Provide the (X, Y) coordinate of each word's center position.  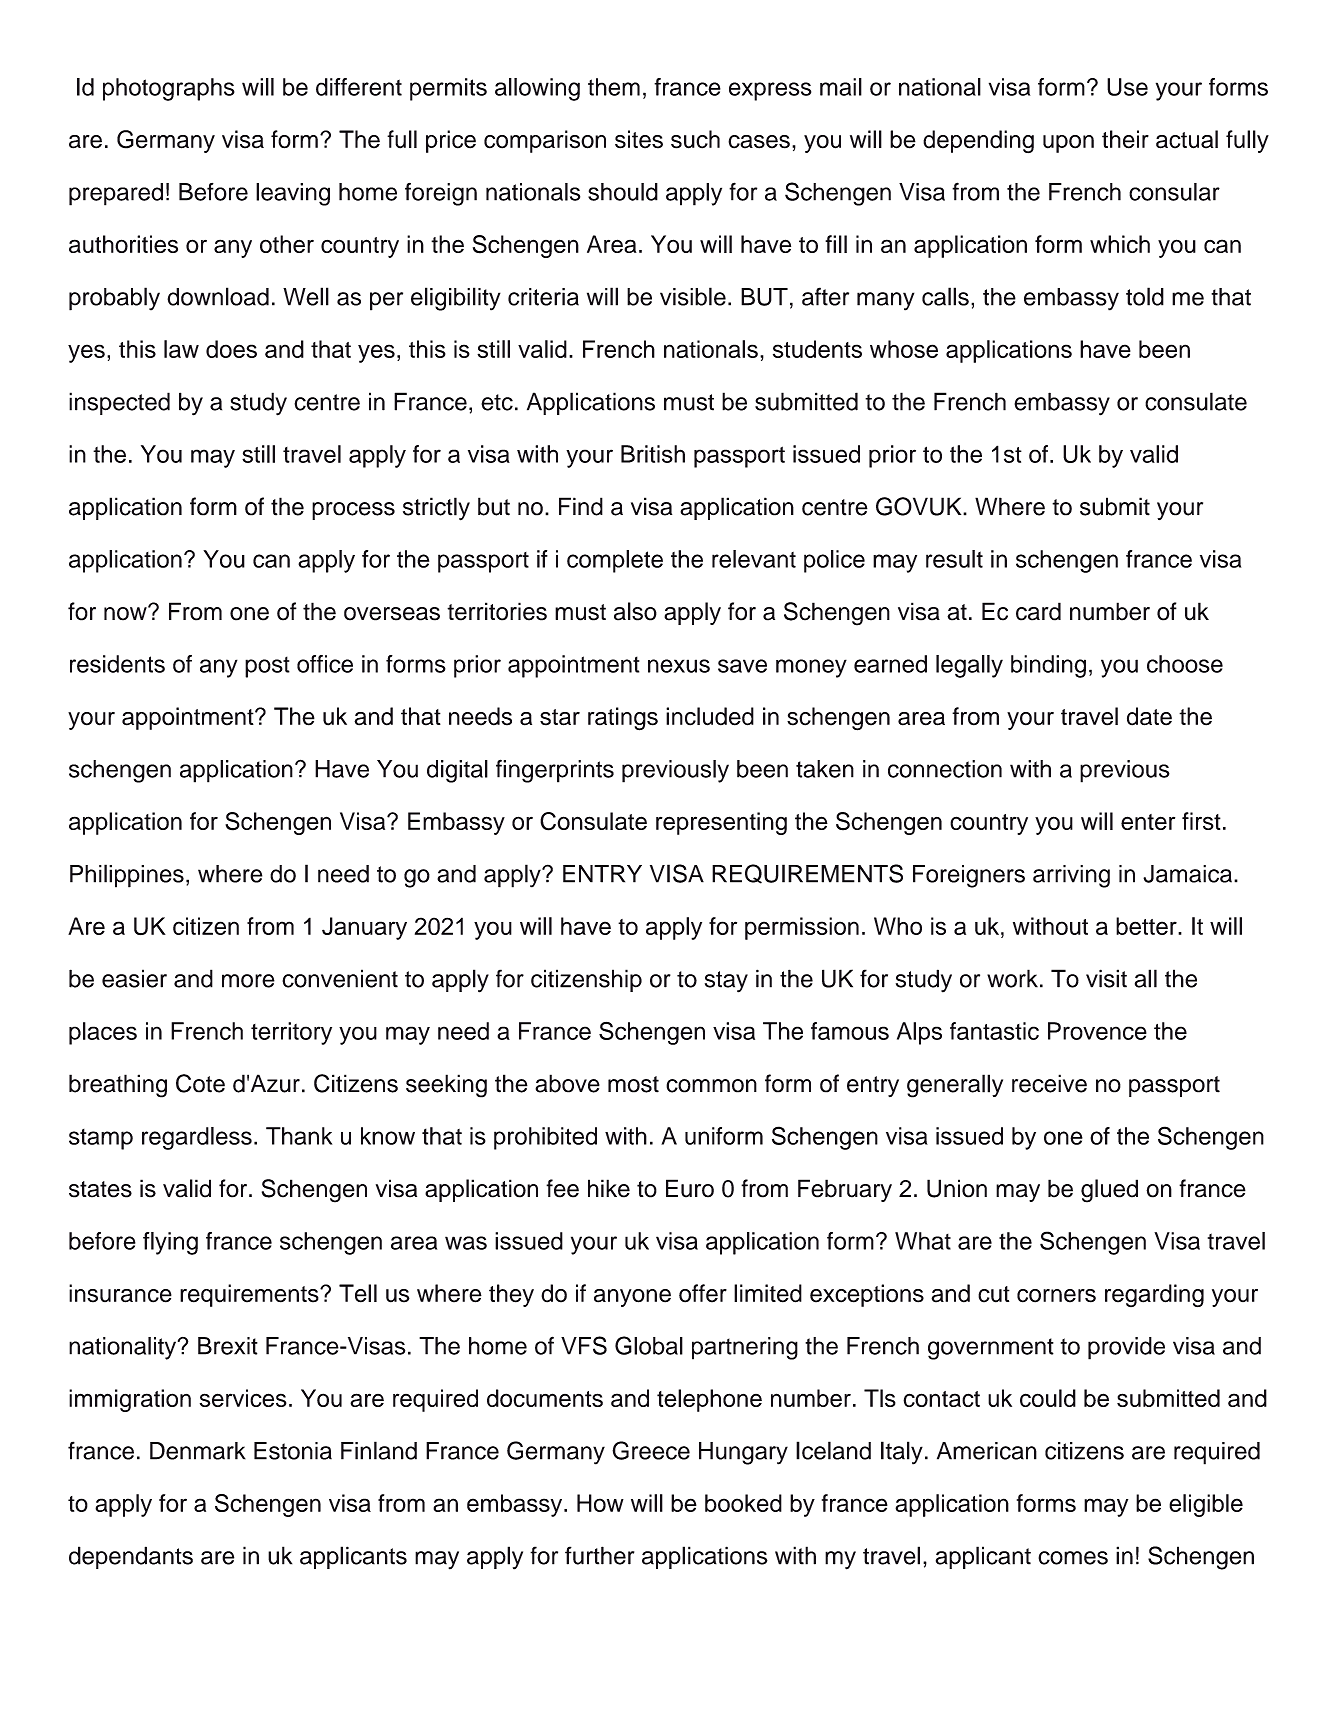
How (600, 1503)
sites (639, 139)
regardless (197, 1138)
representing (721, 823)
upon (1068, 144)
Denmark (198, 1451)
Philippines (127, 876)
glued (1109, 1191)
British (653, 454)
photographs (169, 89)
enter (1148, 822)
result (954, 559)
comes (1073, 1558)
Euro (690, 1188)
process (353, 511)
